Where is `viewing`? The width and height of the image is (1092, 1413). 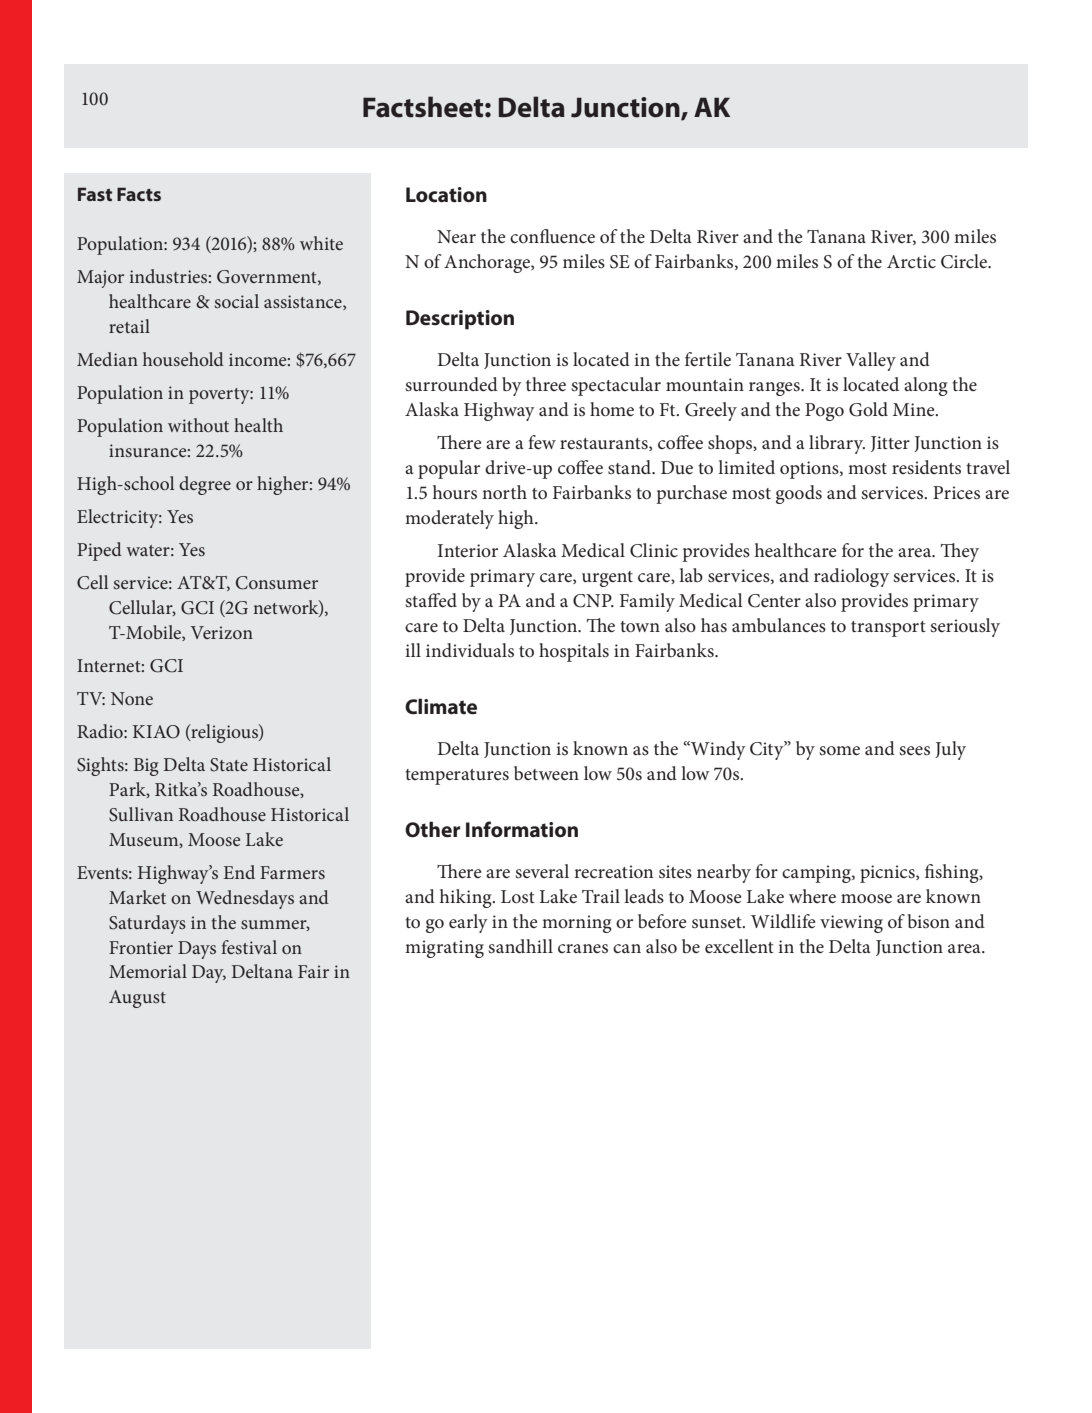
viewing is located at coordinates (851, 924).
